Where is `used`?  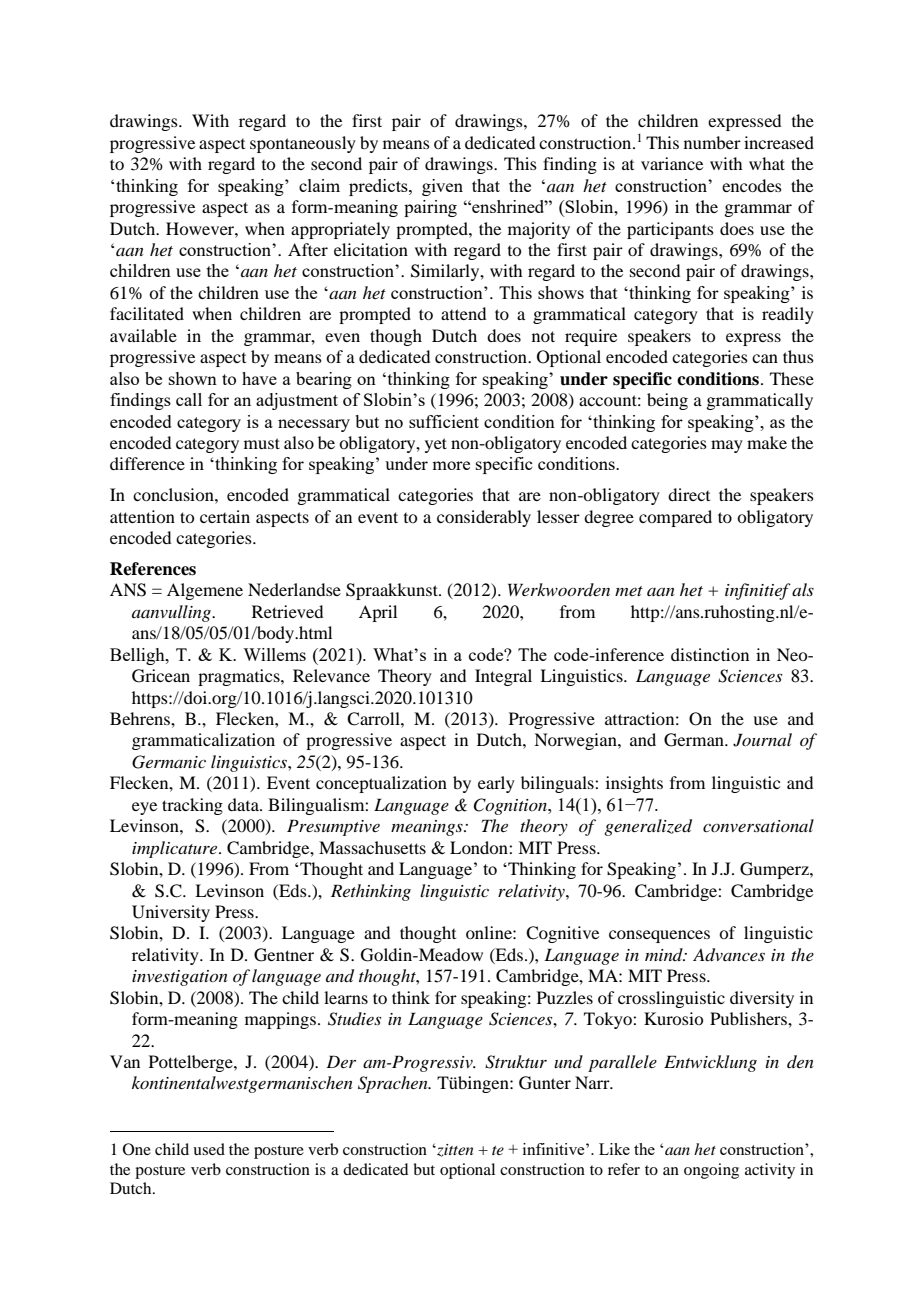 used is located at coordinates (209, 1149).
